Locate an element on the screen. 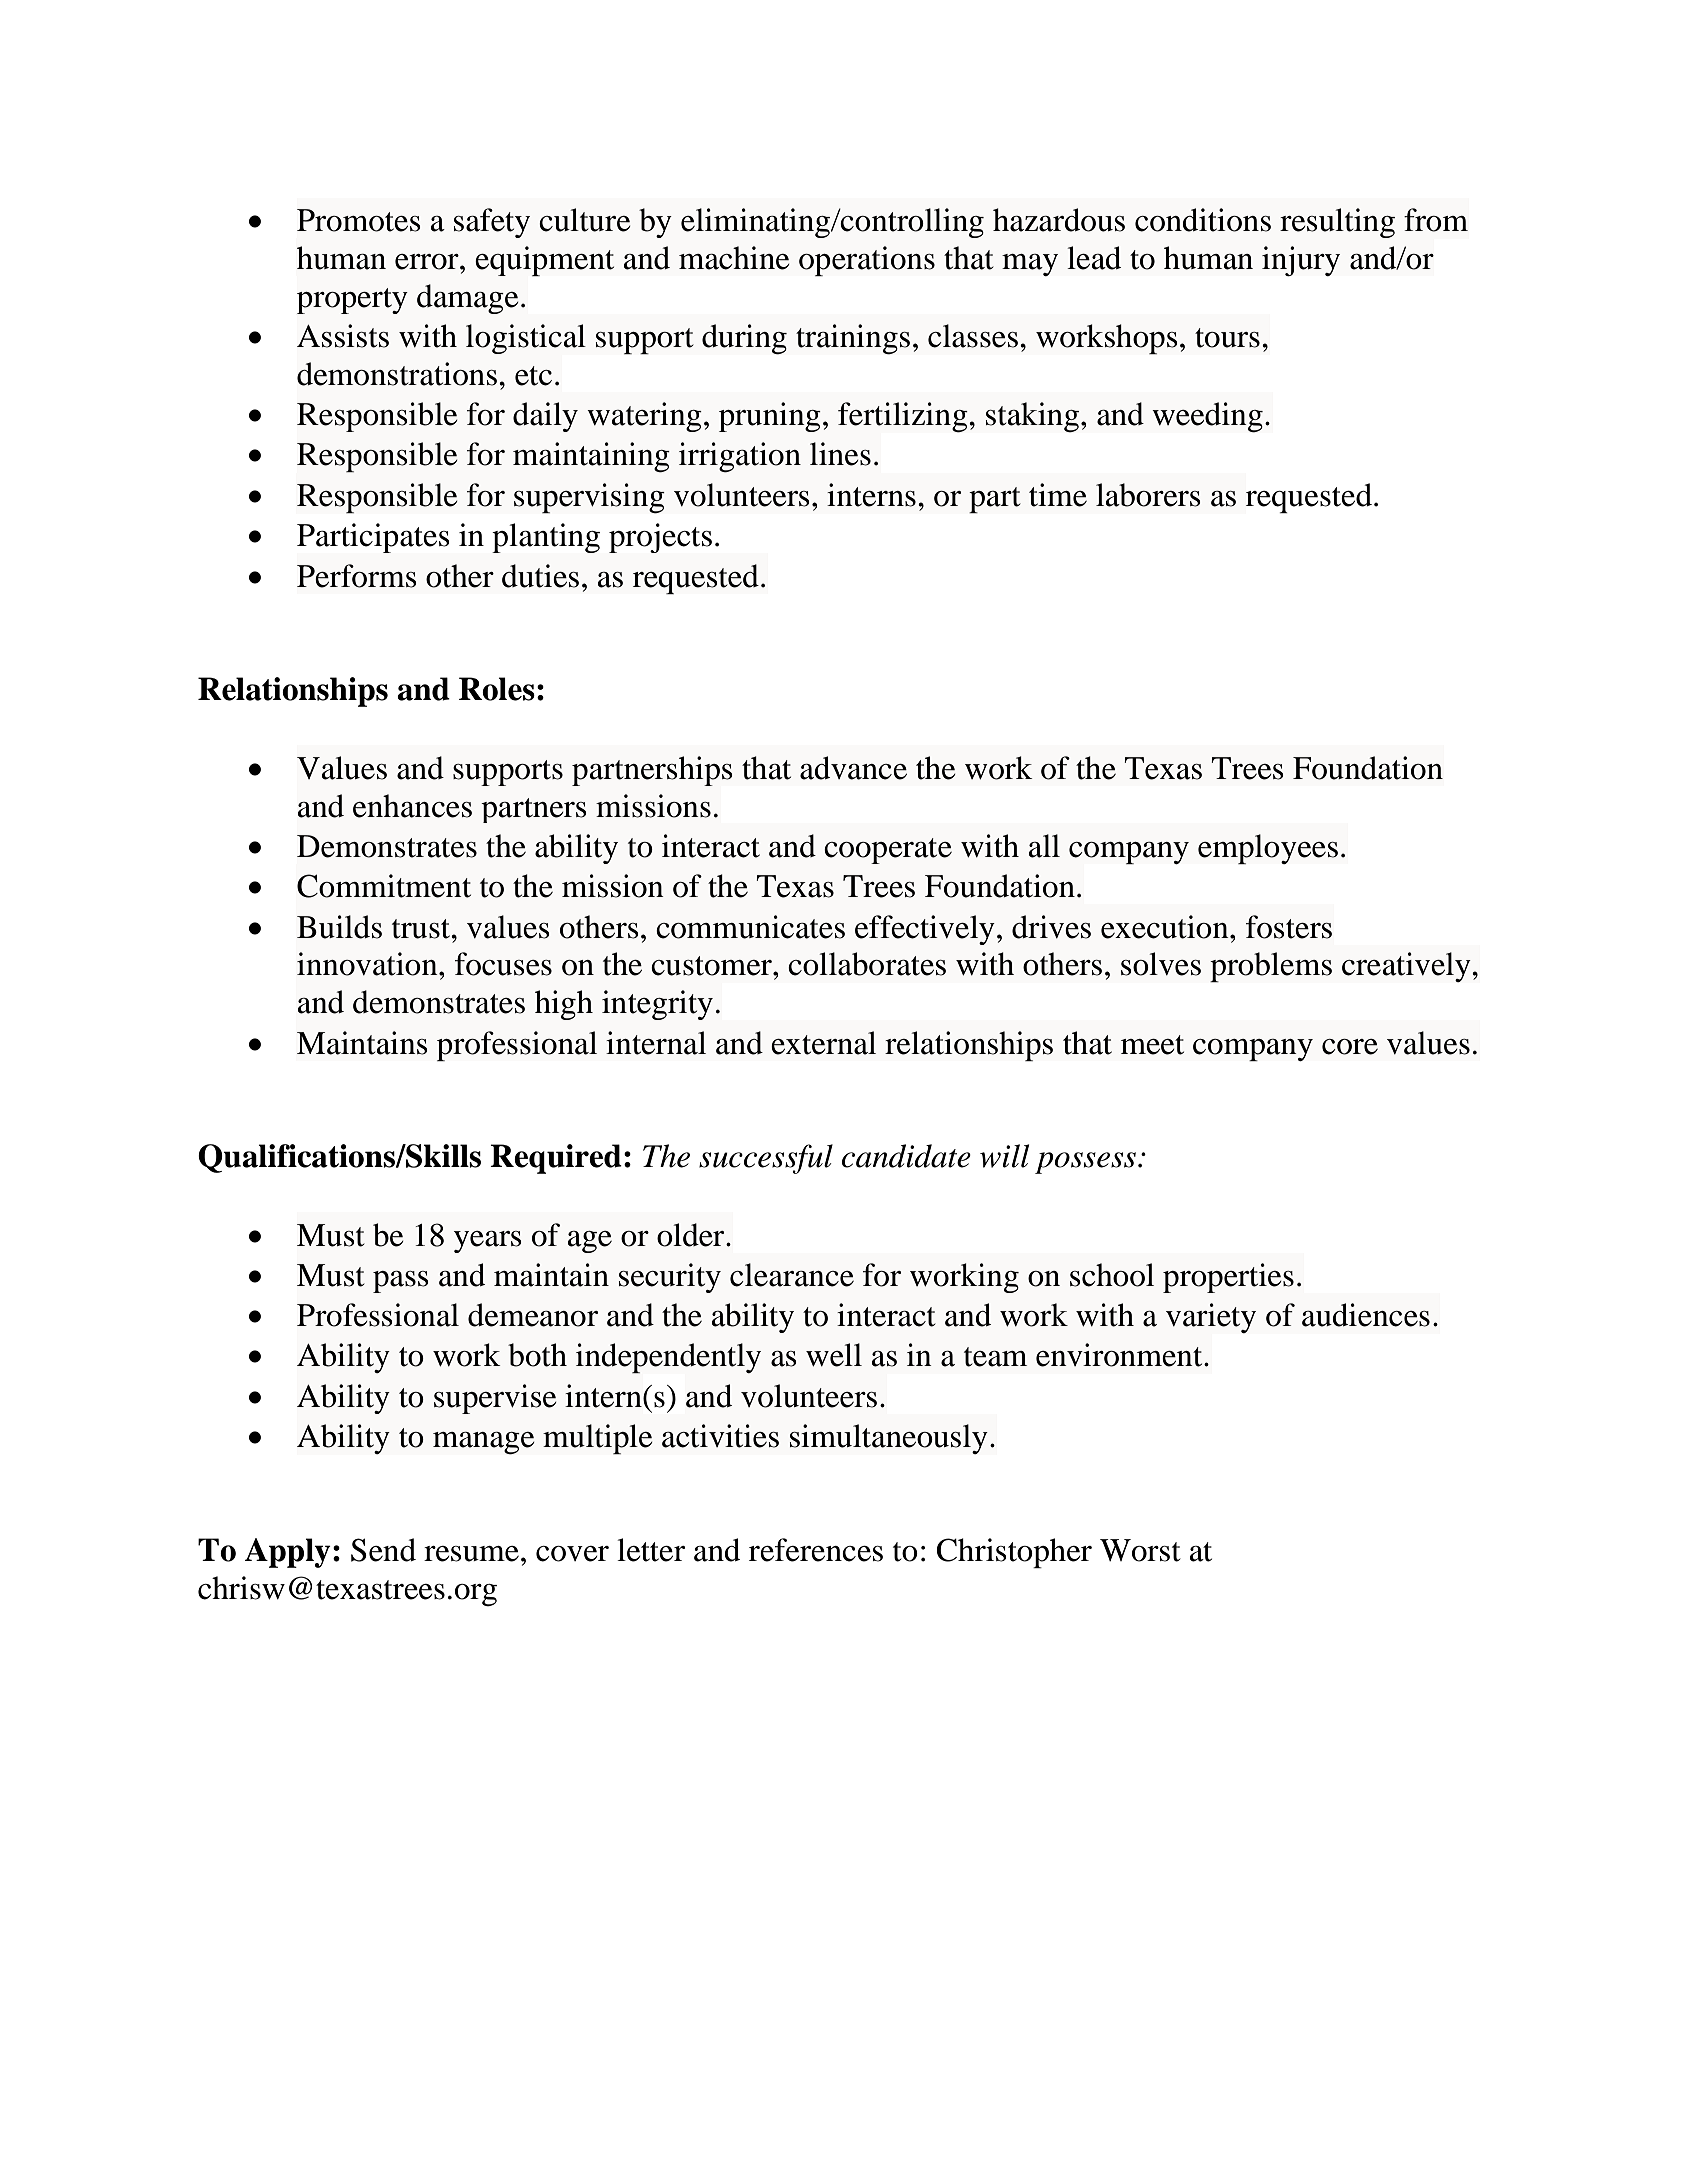 The width and height of the screenshot is (1682, 2177). Send is located at coordinates (383, 1550).
